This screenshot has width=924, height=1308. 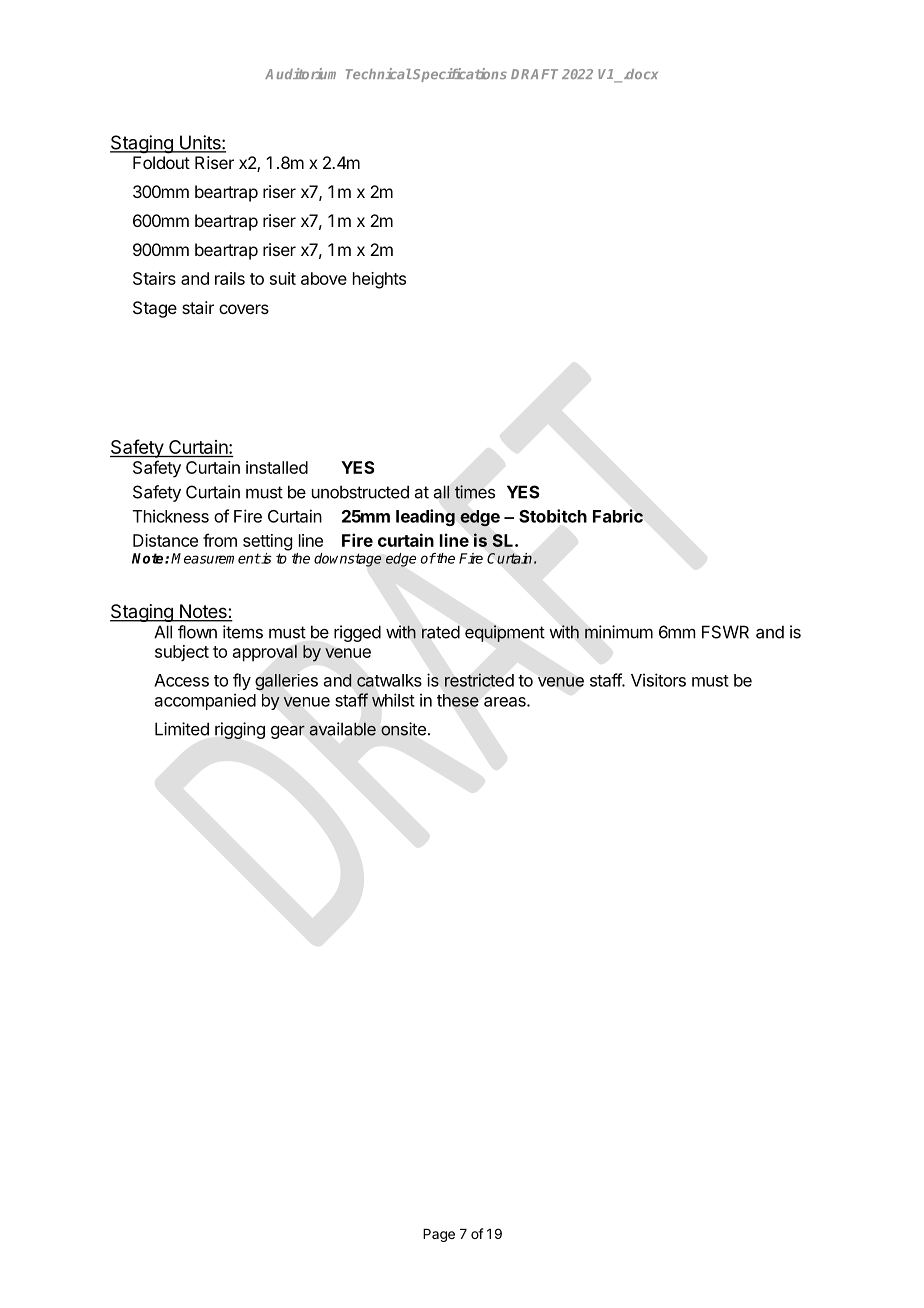 I want to click on rails, so click(x=230, y=278).
